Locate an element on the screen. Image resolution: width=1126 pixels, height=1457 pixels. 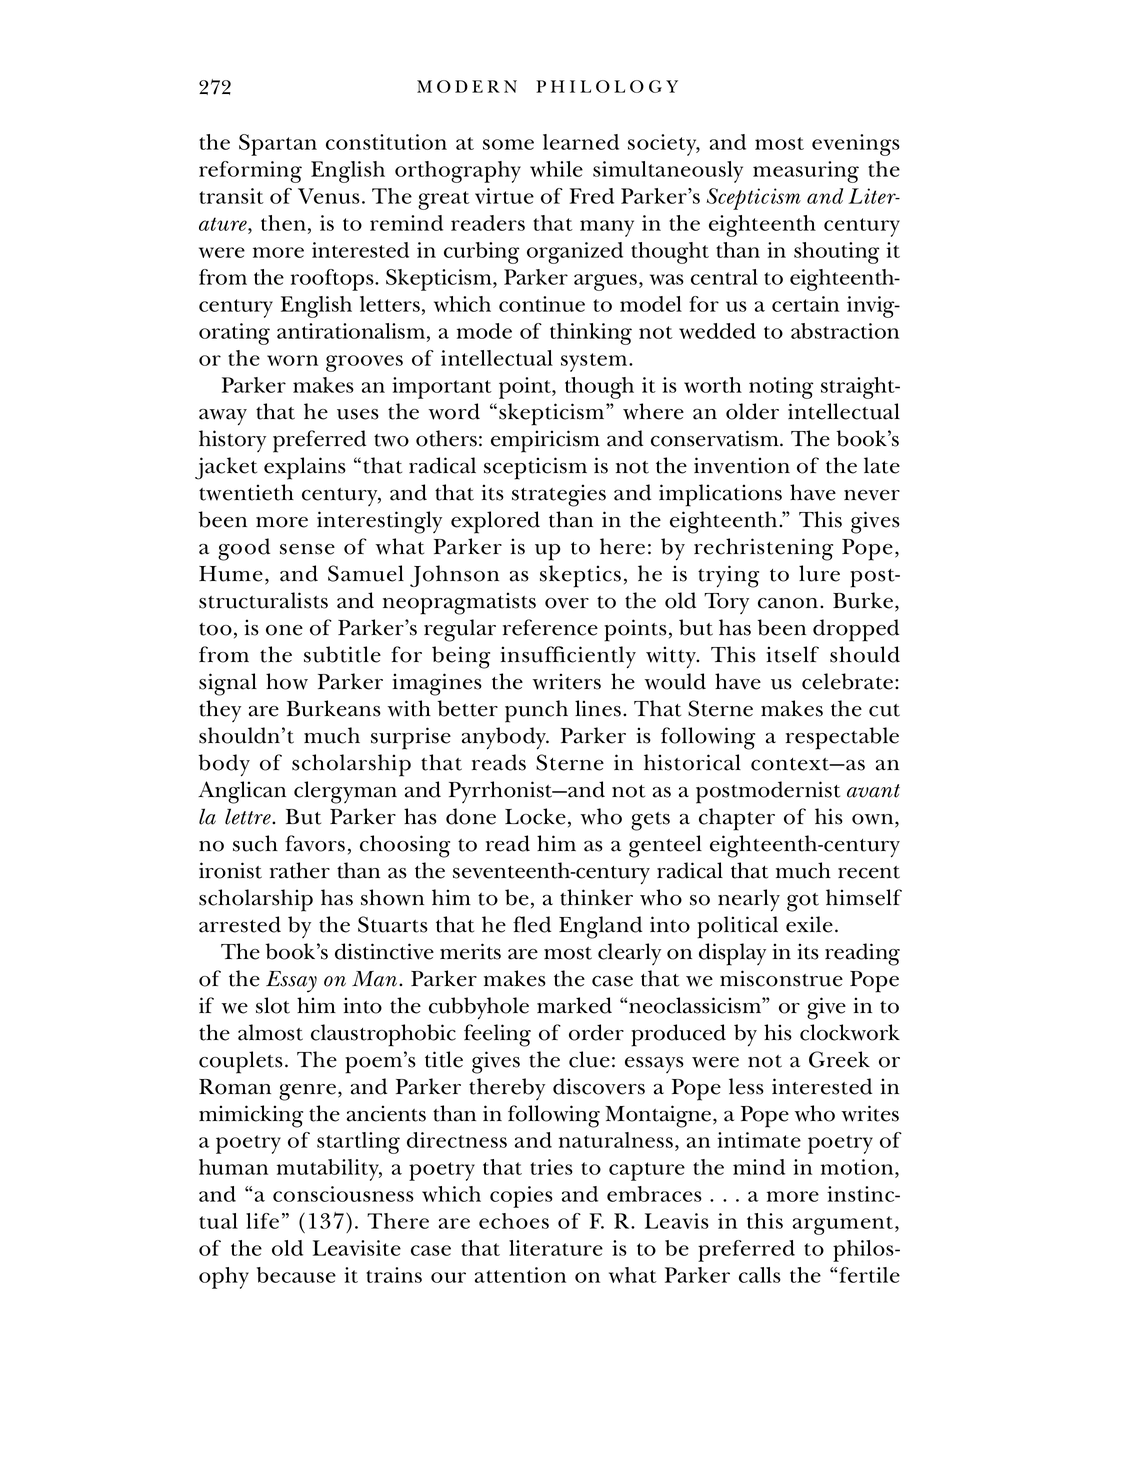
measuring is located at coordinates (806, 172).
